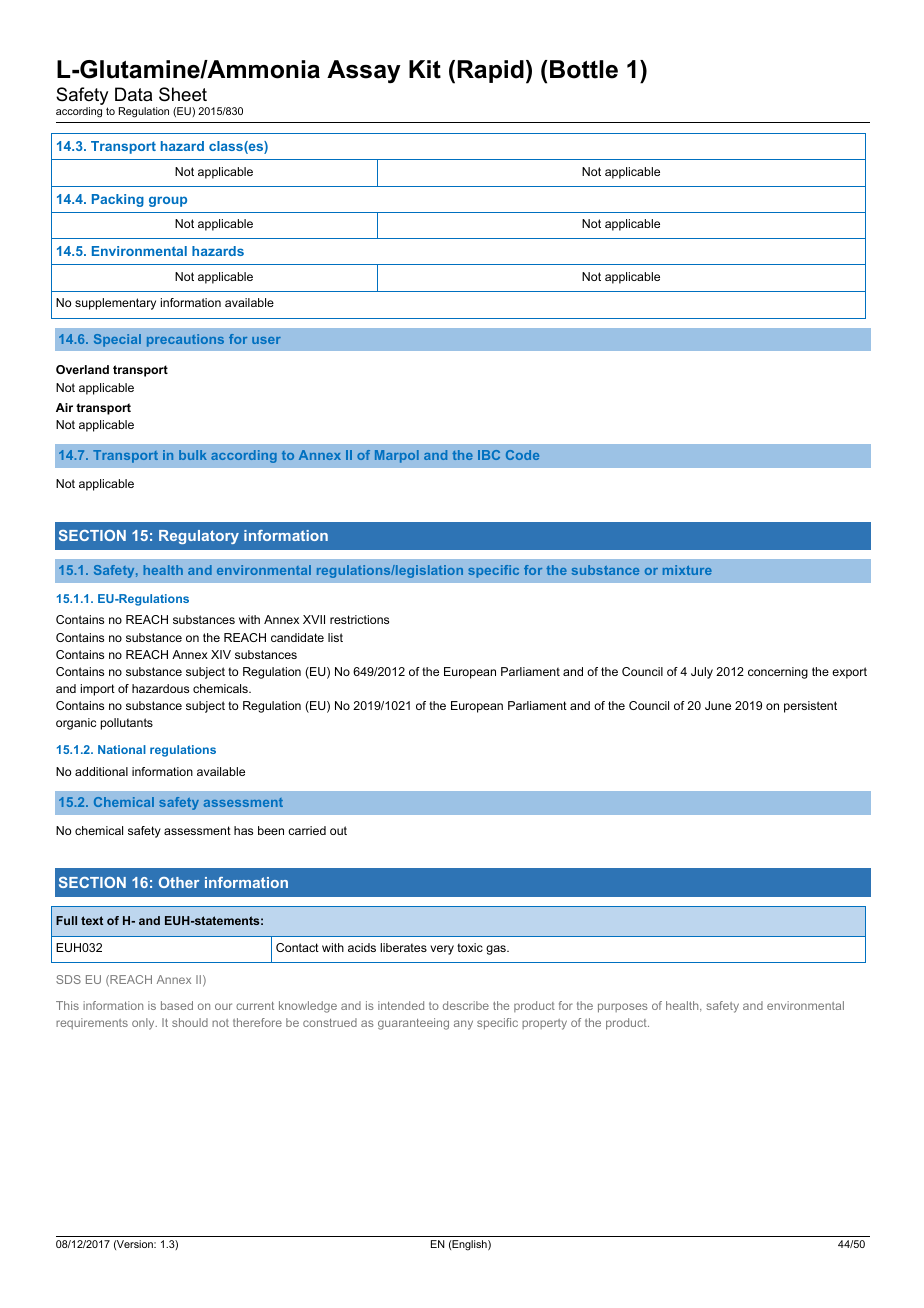 The height and width of the document is (1308, 924). Describe the element at coordinates (338, 830) in the document. I see `out` at that location.
